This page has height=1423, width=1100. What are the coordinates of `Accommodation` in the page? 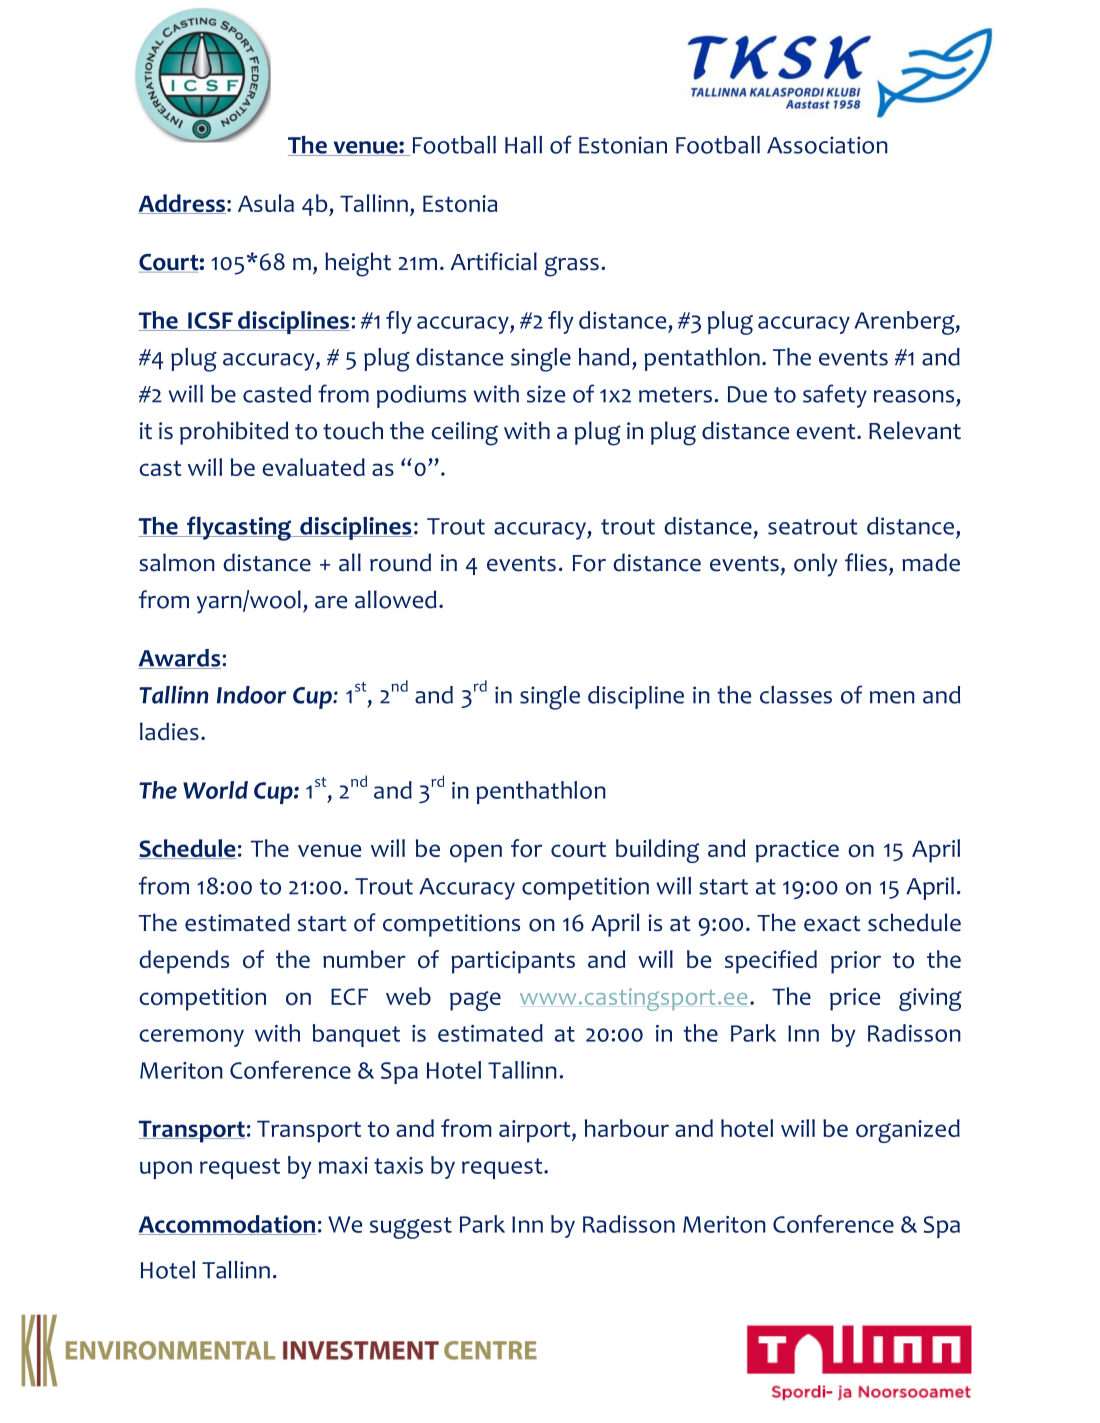 It's located at (227, 1225).
